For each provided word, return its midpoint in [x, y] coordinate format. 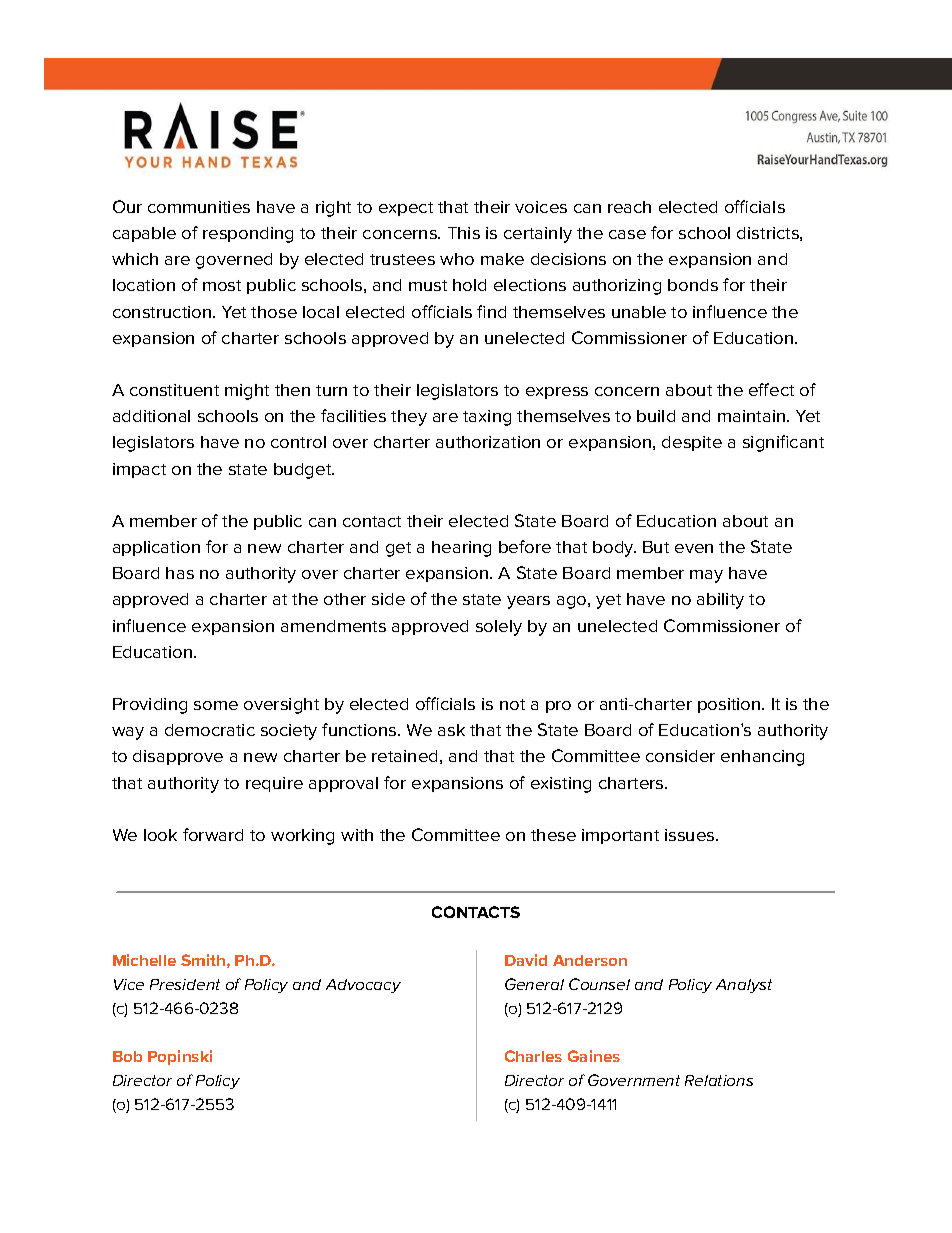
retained [404, 756]
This [464, 233]
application [156, 548]
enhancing [762, 758]
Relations [719, 1080]
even [694, 548]
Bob [127, 1056]
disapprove [178, 757]
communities [199, 207]
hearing [461, 549]
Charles [533, 1056]
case [627, 234]
